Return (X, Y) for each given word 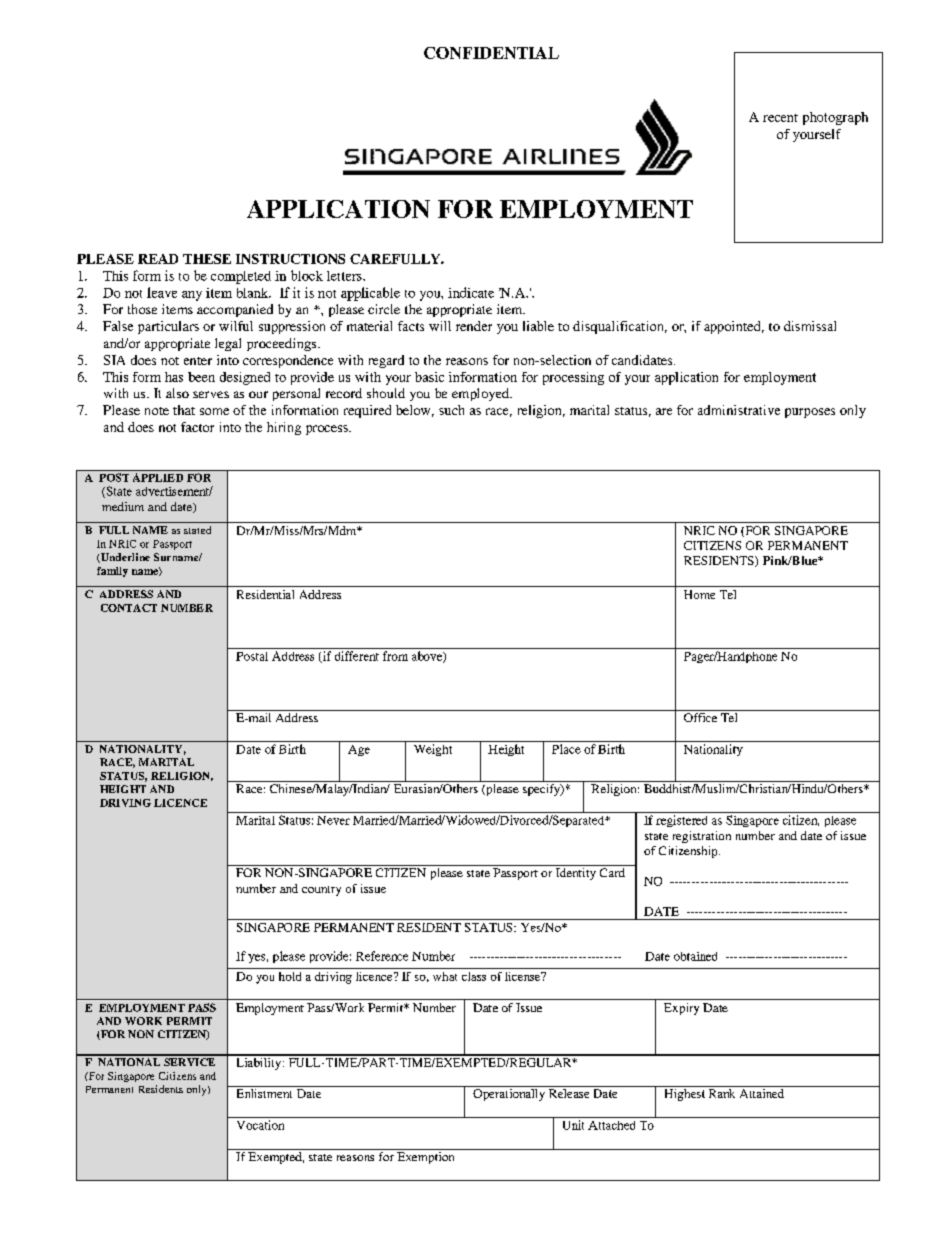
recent (780, 118)
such (451, 410)
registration (702, 837)
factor (197, 427)
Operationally (509, 1095)
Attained (762, 1093)
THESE (207, 259)
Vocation (260, 1125)
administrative (739, 410)
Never (333, 820)
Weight (433, 750)
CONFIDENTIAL (491, 53)
